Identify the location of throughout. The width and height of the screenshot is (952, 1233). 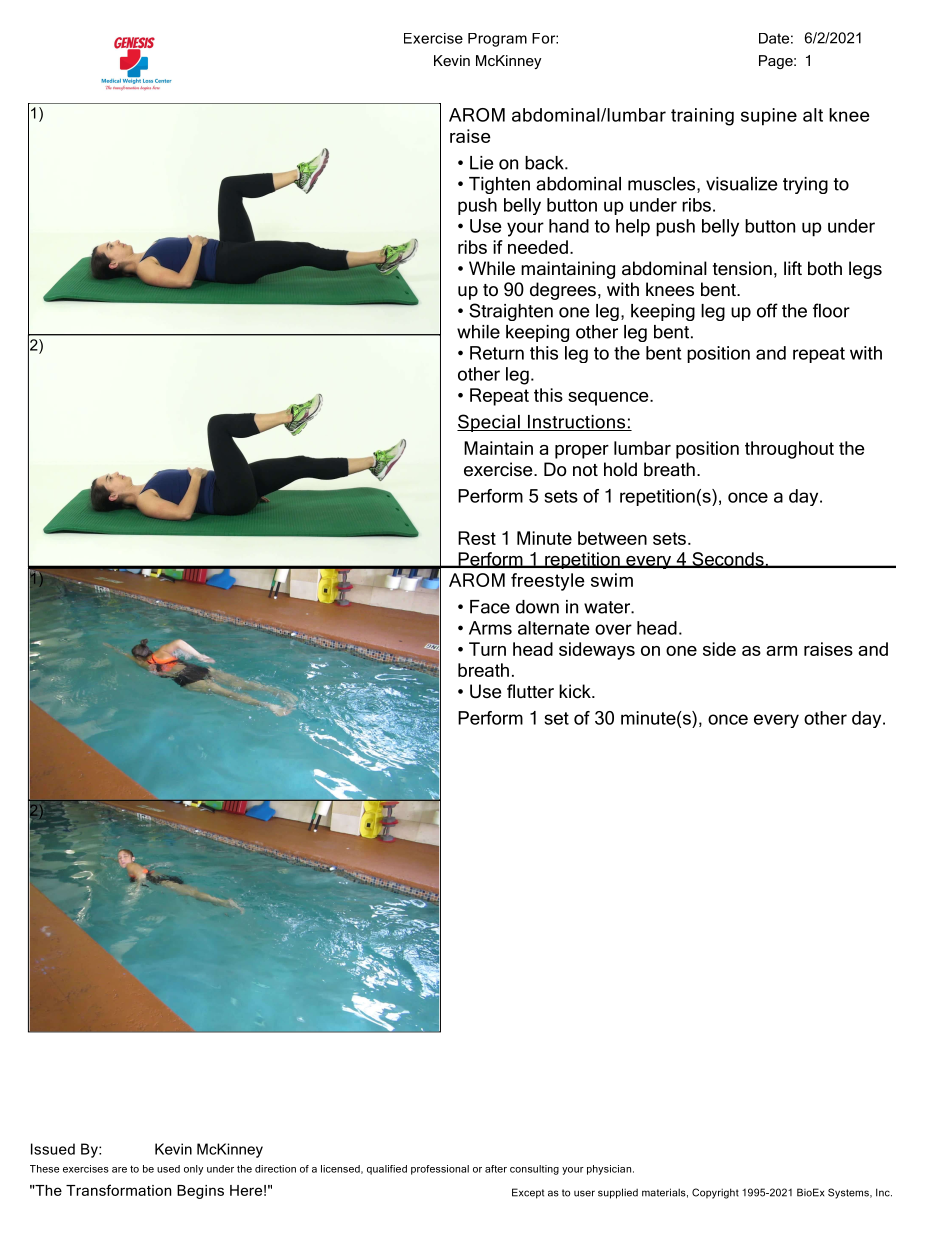
(789, 450).
